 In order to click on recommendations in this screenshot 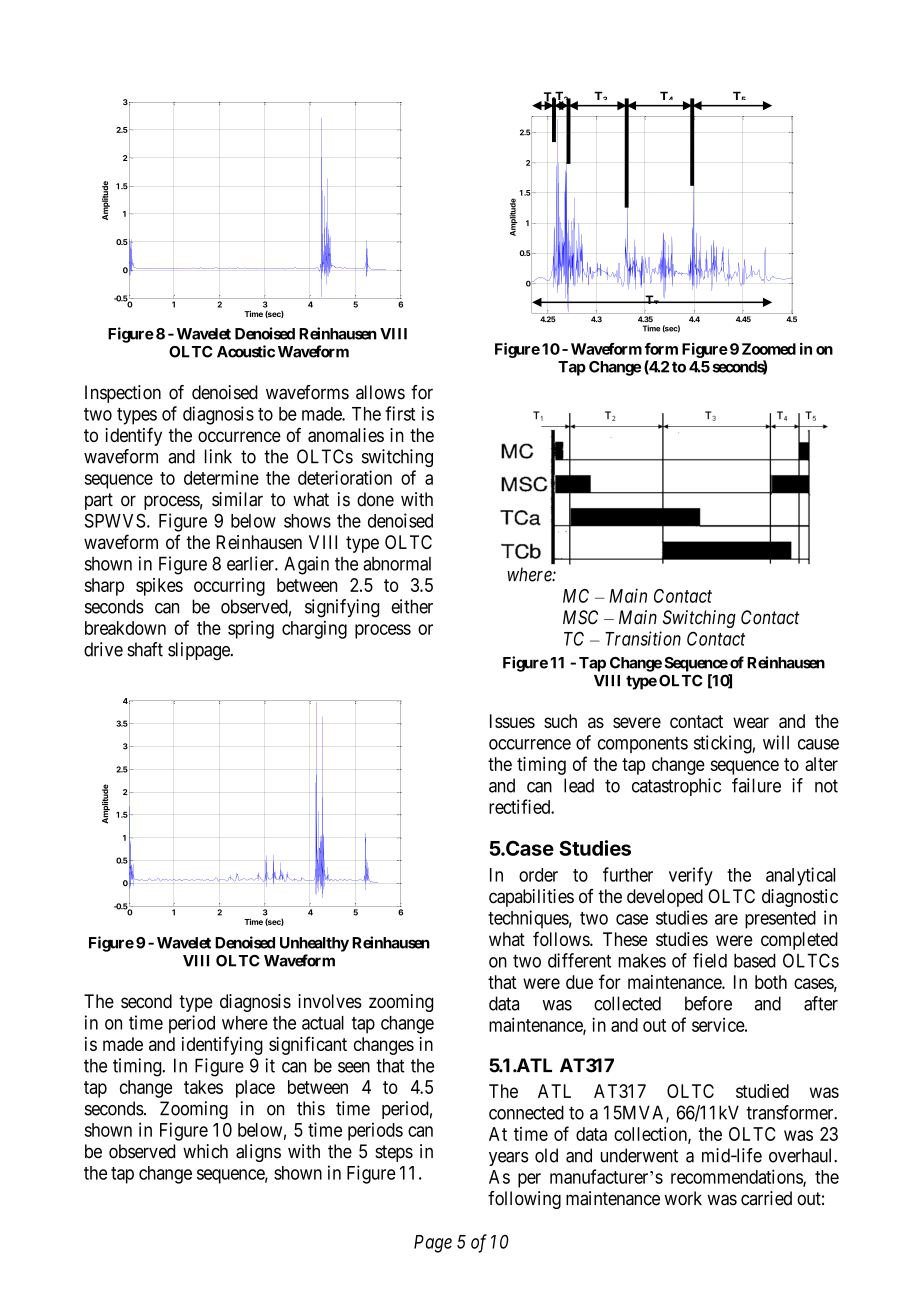, I will do `click(737, 1177)`.
